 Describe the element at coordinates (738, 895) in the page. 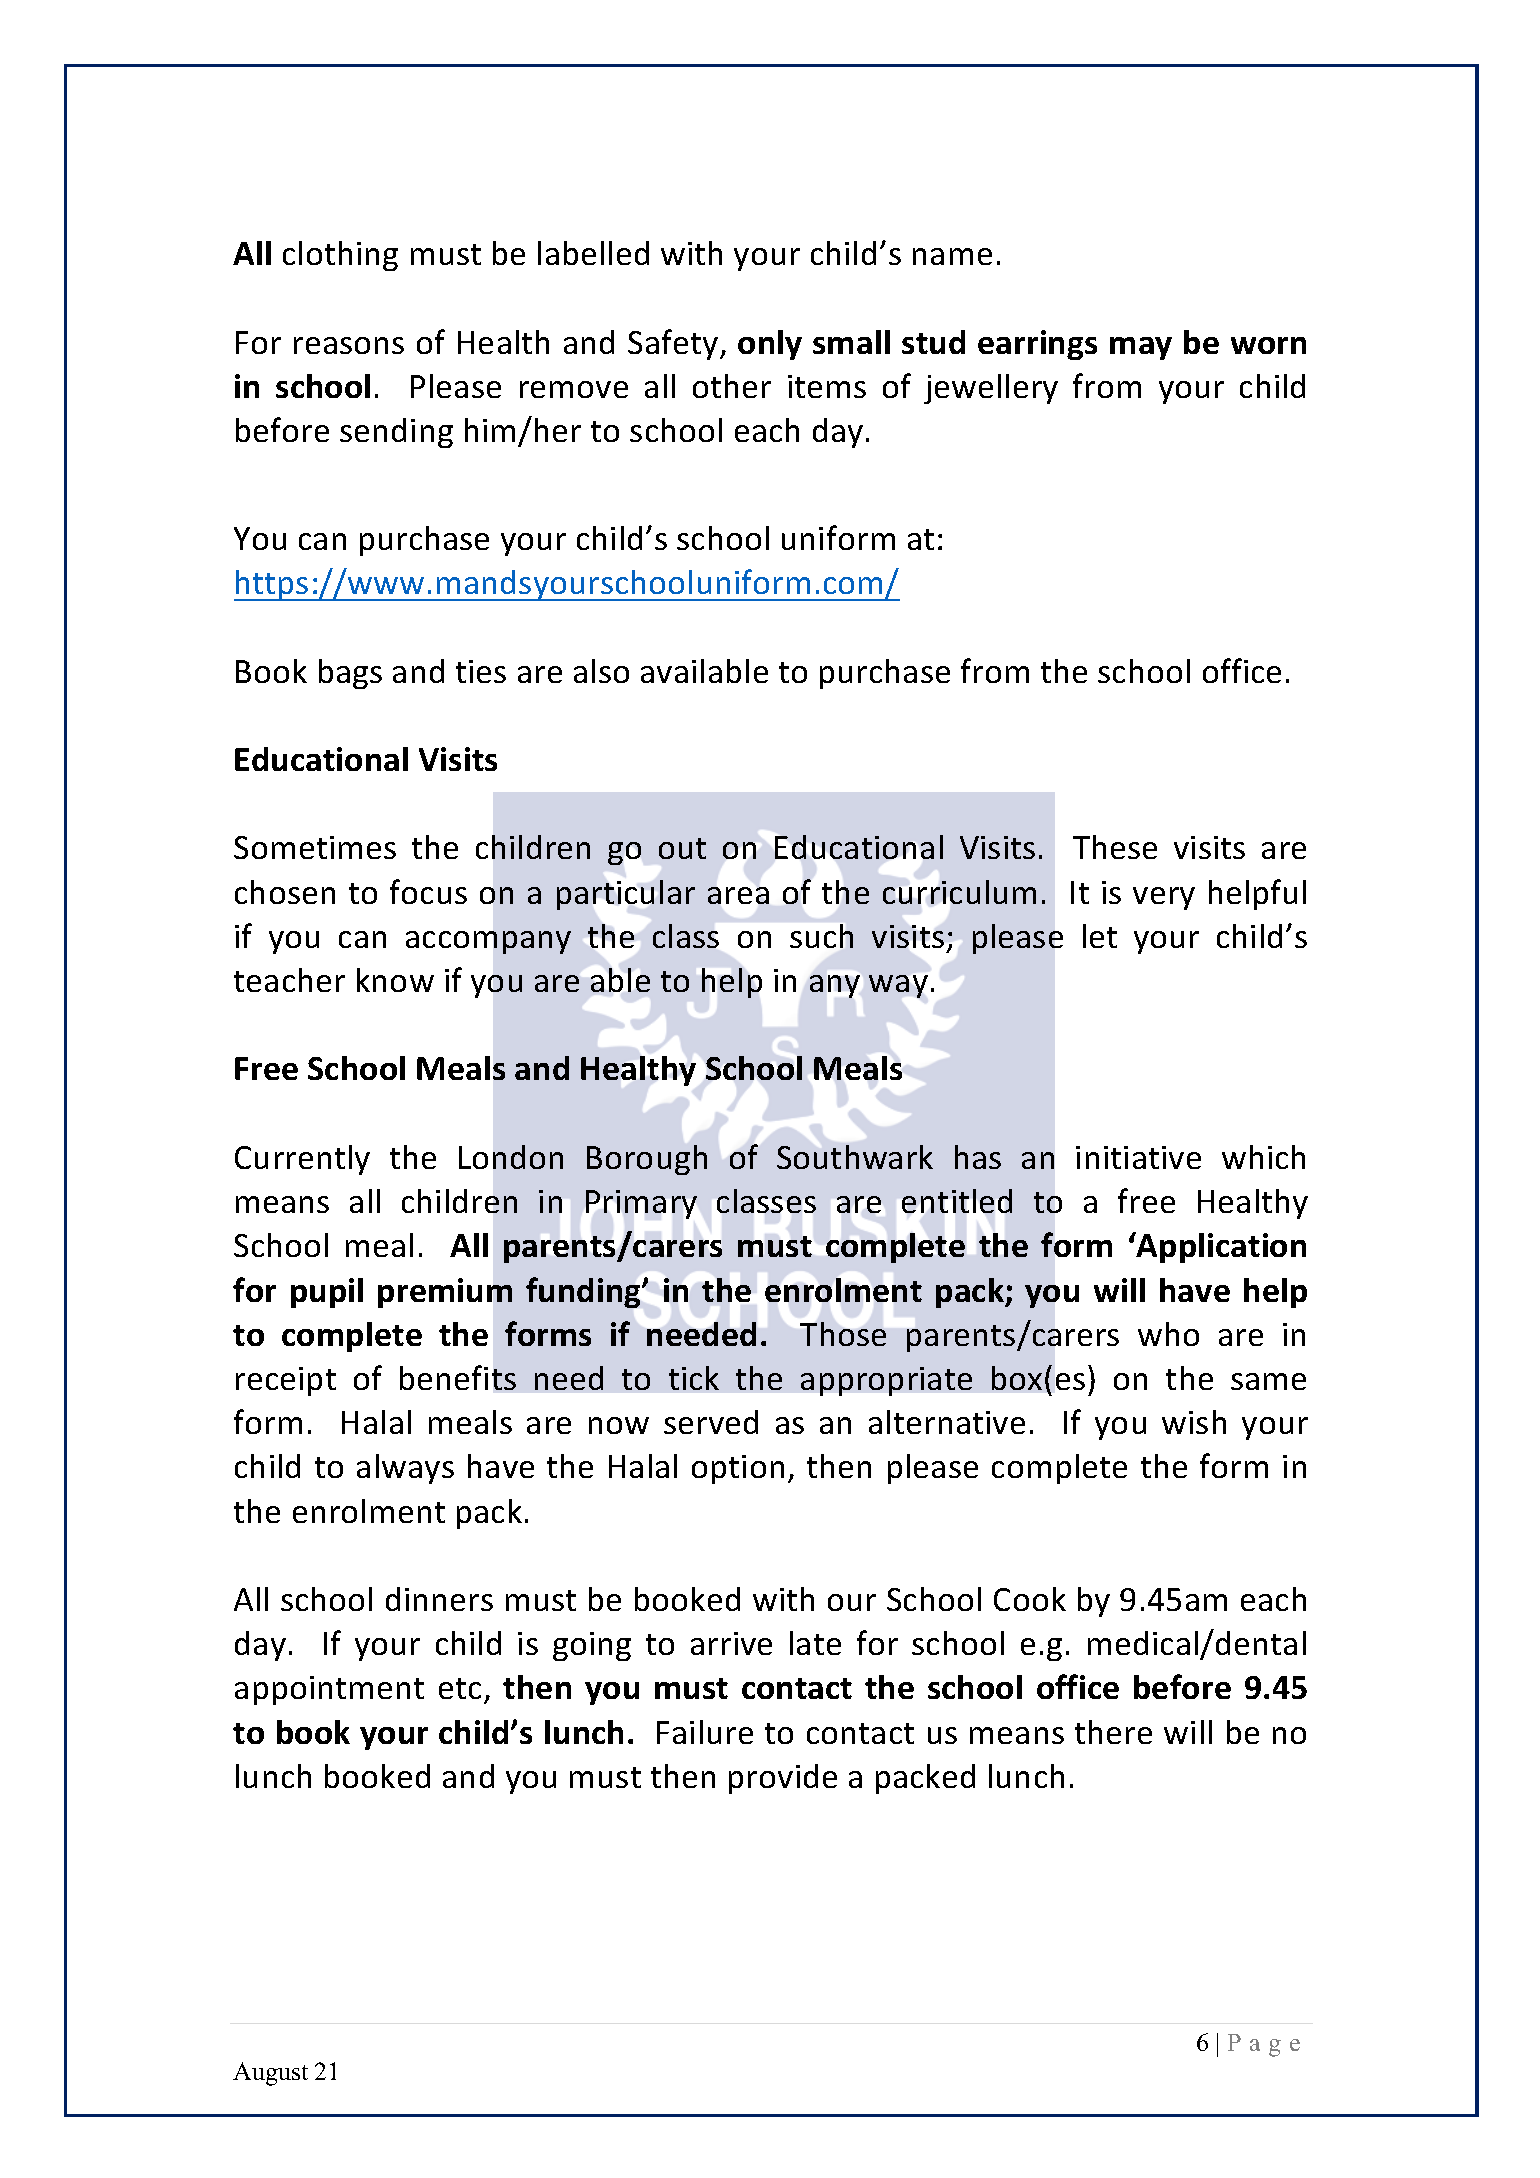

I see `area` at that location.
